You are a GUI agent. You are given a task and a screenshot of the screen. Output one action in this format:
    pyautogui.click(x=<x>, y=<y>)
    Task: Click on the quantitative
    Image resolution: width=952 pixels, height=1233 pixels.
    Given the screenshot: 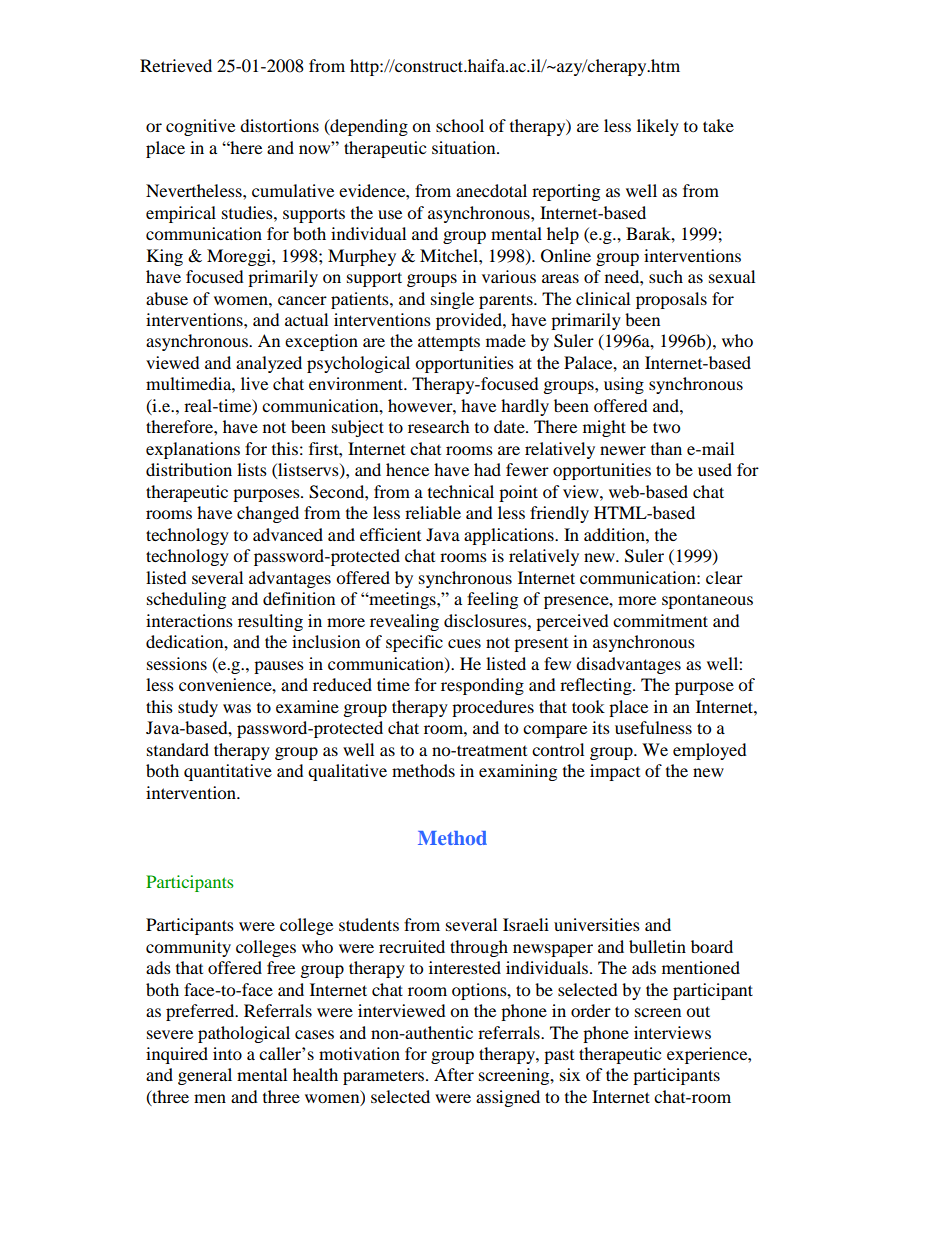 What is the action you would take?
    pyautogui.click(x=228, y=772)
